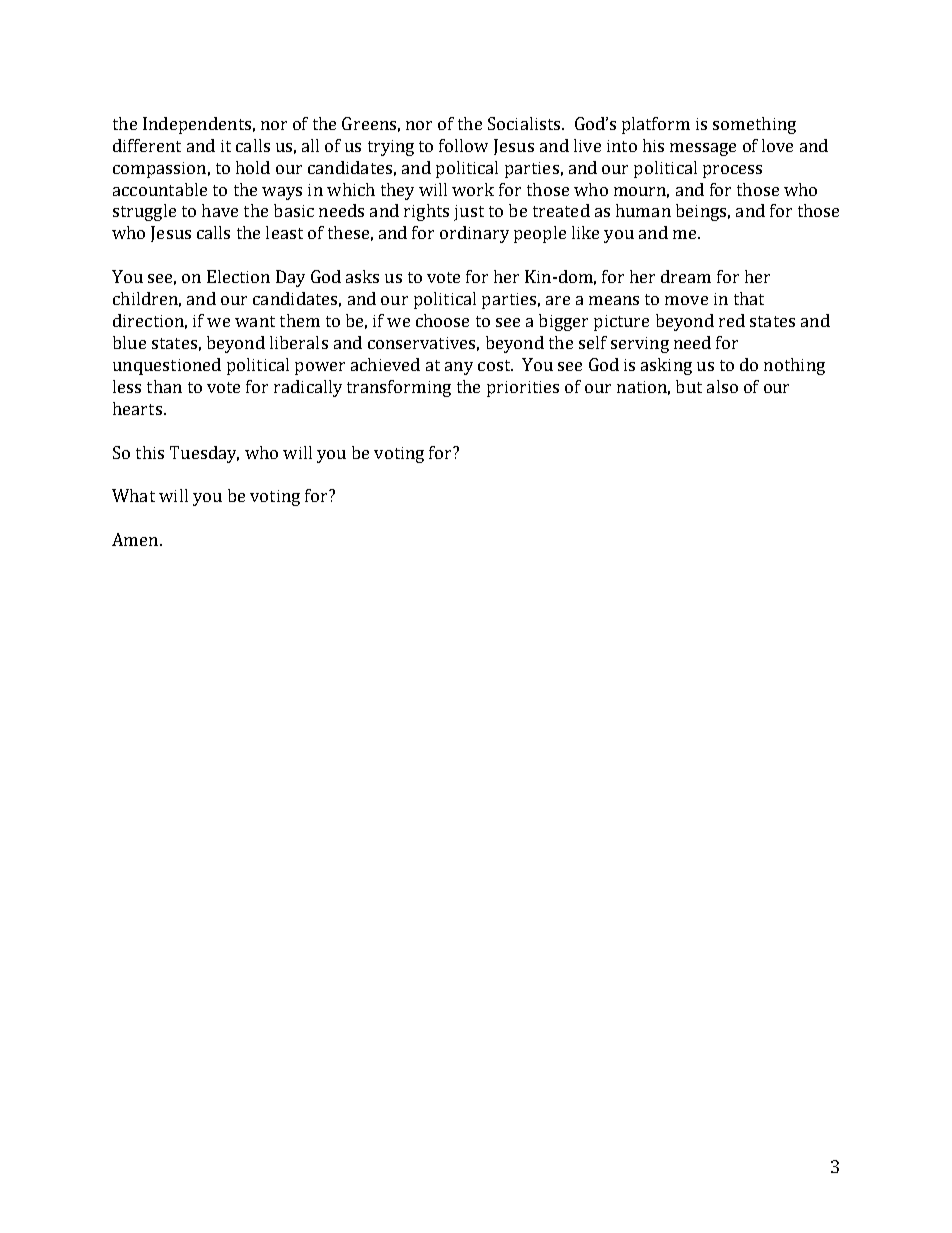 Image resolution: width=952 pixels, height=1233 pixels. Describe the element at coordinates (722, 386) in the screenshot. I see `also` at that location.
